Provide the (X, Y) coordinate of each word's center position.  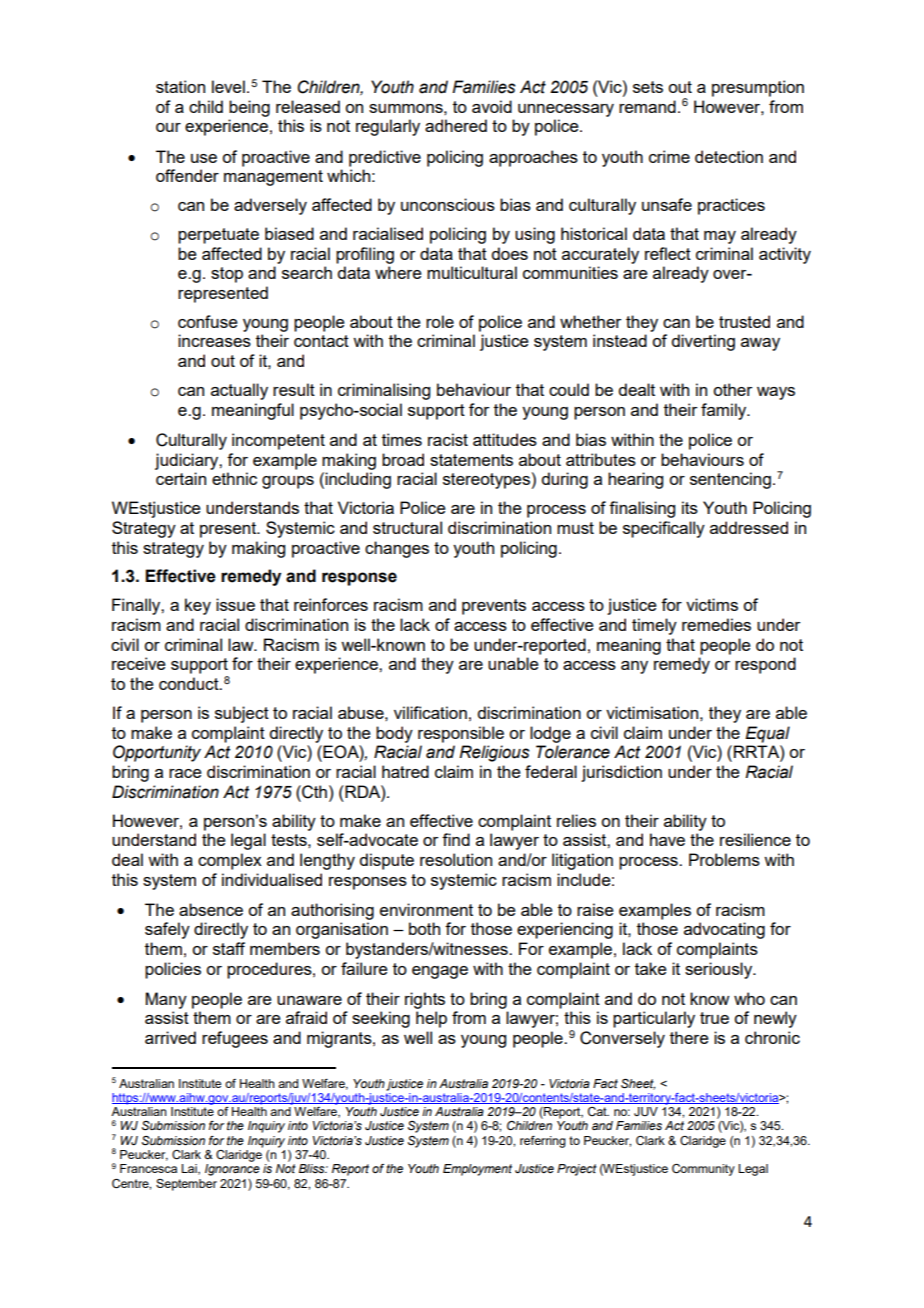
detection (729, 156)
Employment (477, 1170)
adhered (456, 125)
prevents (494, 607)
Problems (724, 859)
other (733, 389)
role (440, 321)
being (249, 108)
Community (703, 1170)
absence (211, 909)
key (198, 606)
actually (239, 391)
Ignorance (232, 1170)
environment (426, 909)
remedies (716, 624)
